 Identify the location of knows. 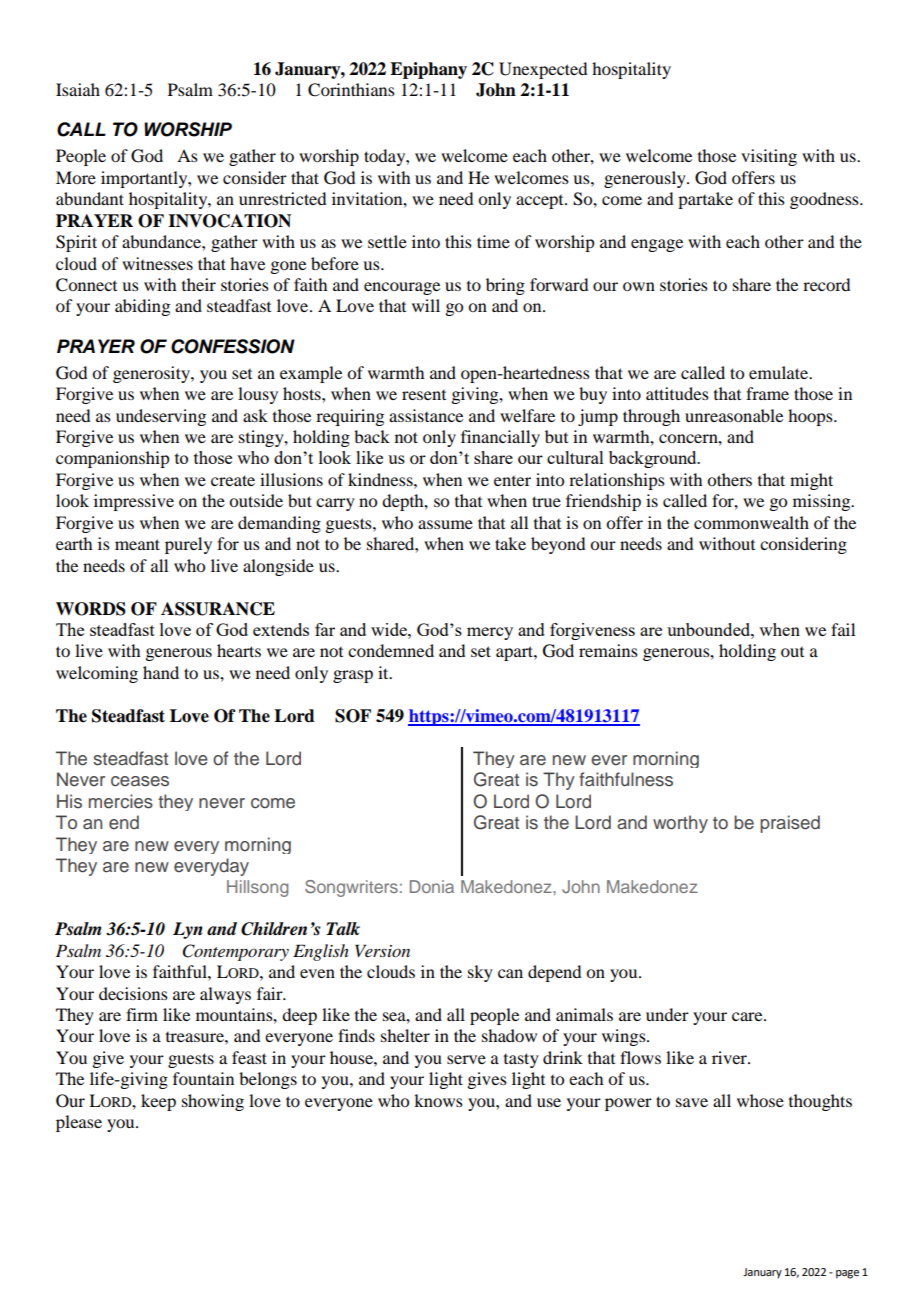
(438, 1100).
